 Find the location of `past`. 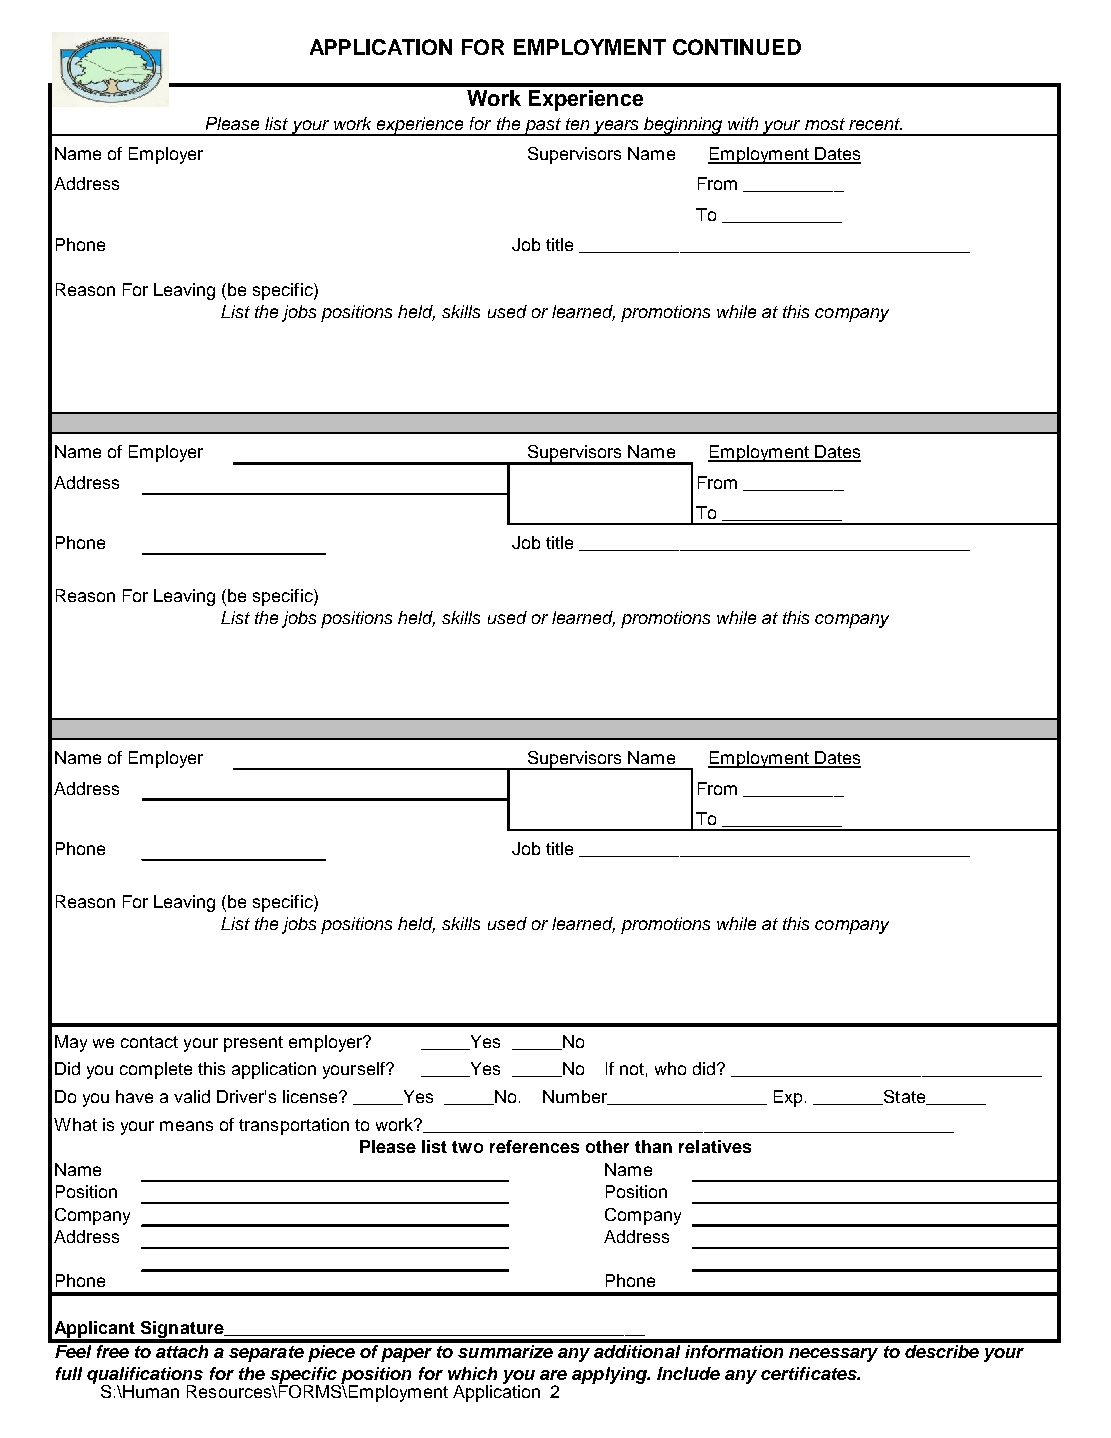

past is located at coordinates (542, 127).
